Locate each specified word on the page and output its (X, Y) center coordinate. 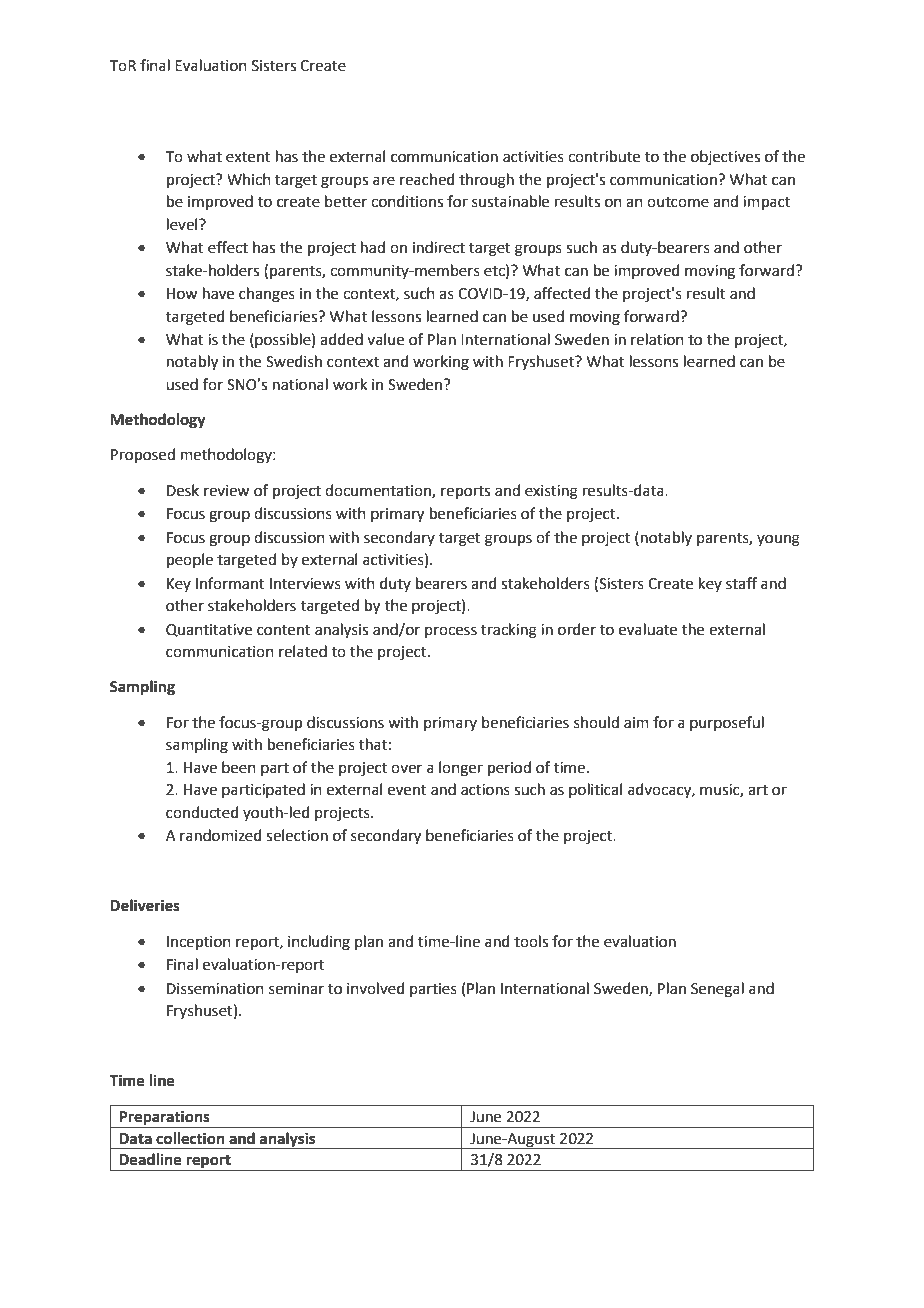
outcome (678, 202)
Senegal (717, 990)
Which (249, 179)
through (486, 181)
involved (376, 988)
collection (190, 1138)
